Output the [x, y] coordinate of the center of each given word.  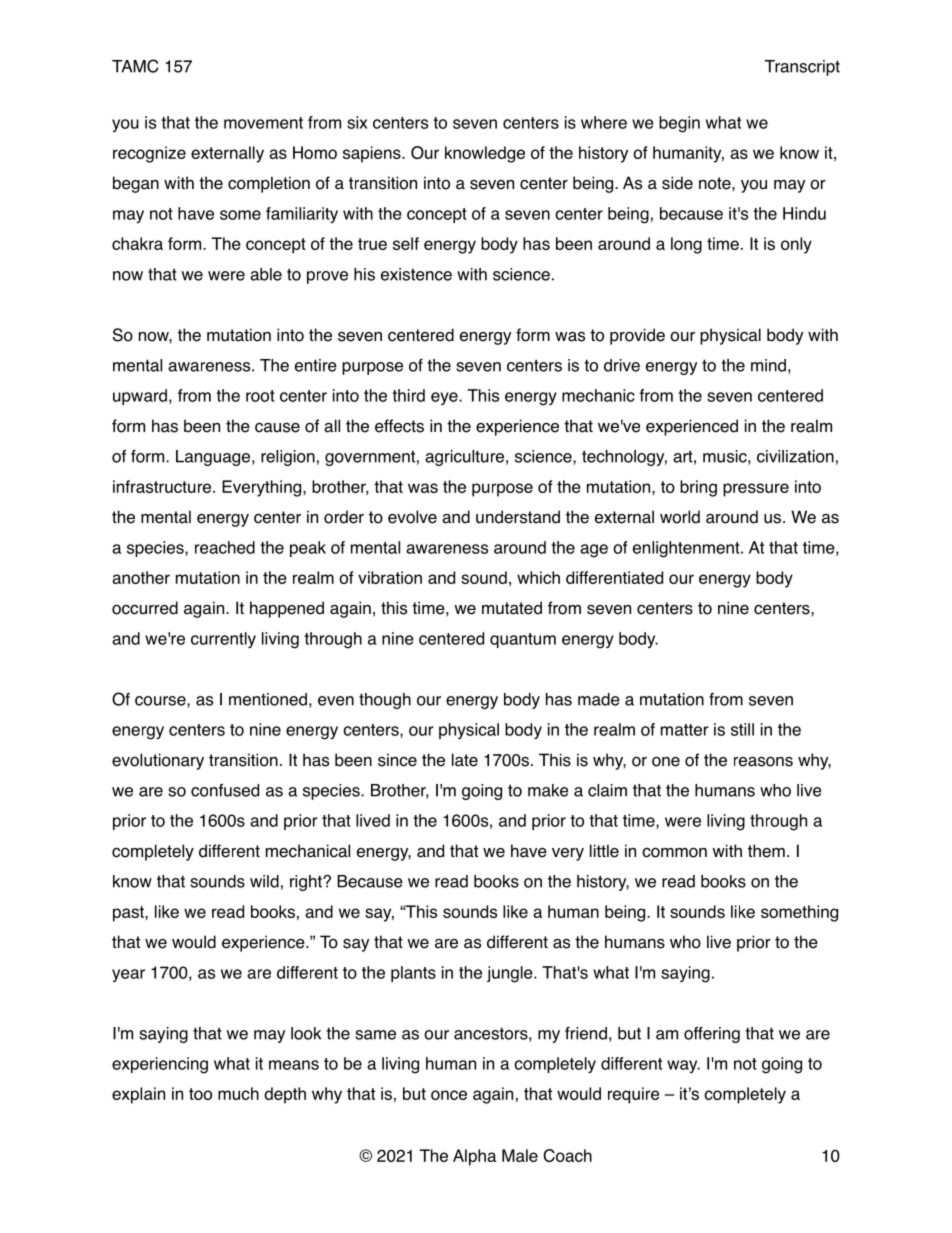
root [260, 396]
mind [768, 365]
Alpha [474, 1157]
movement [263, 123]
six [357, 122]
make [548, 790]
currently [223, 640]
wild [264, 881]
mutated [512, 608]
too [200, 1094]
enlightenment [687, 549]
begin [679, 124]
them [766, 851]
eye [445, 398]
